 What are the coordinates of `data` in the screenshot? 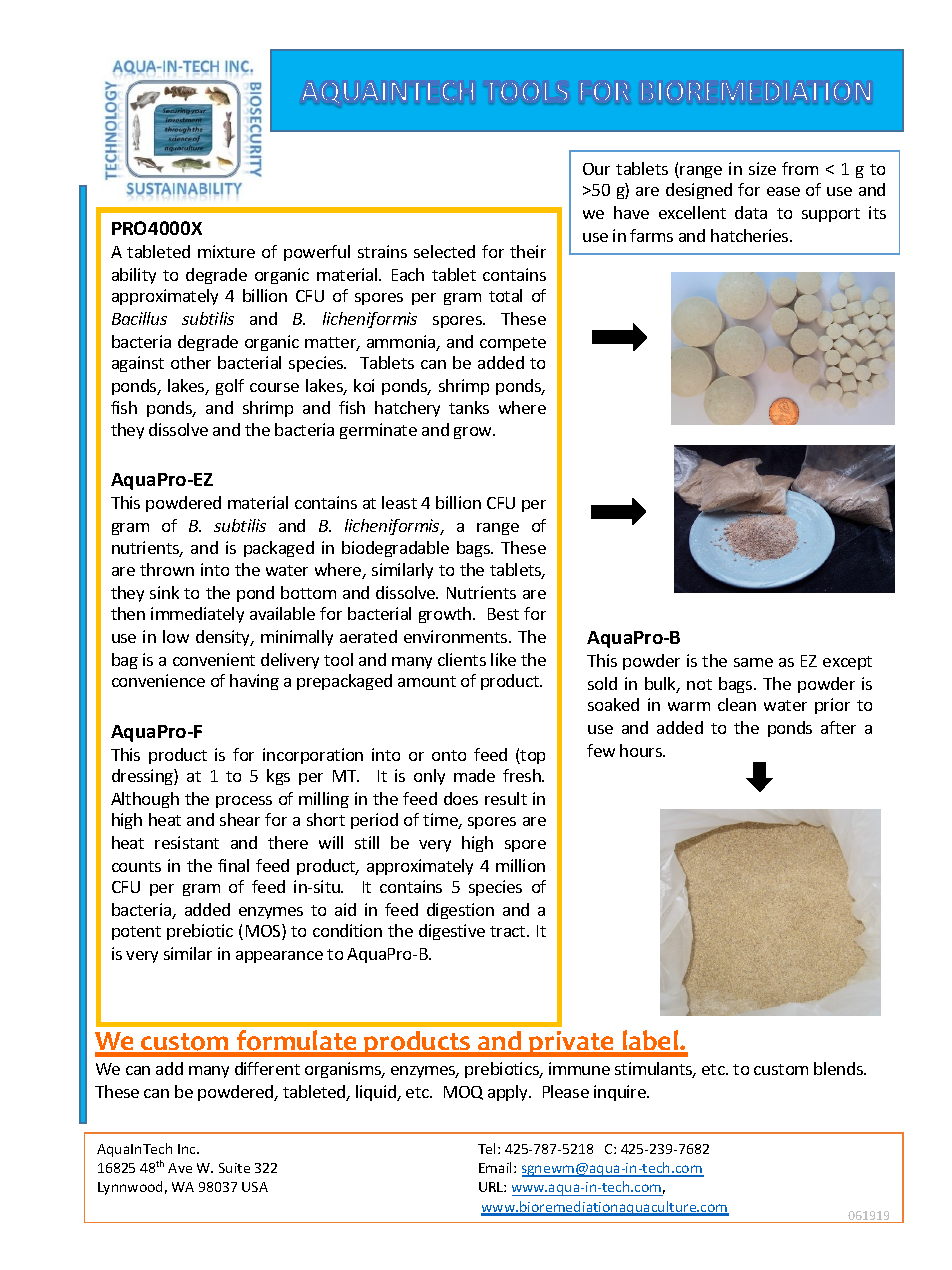 It's located at (751, 212).
